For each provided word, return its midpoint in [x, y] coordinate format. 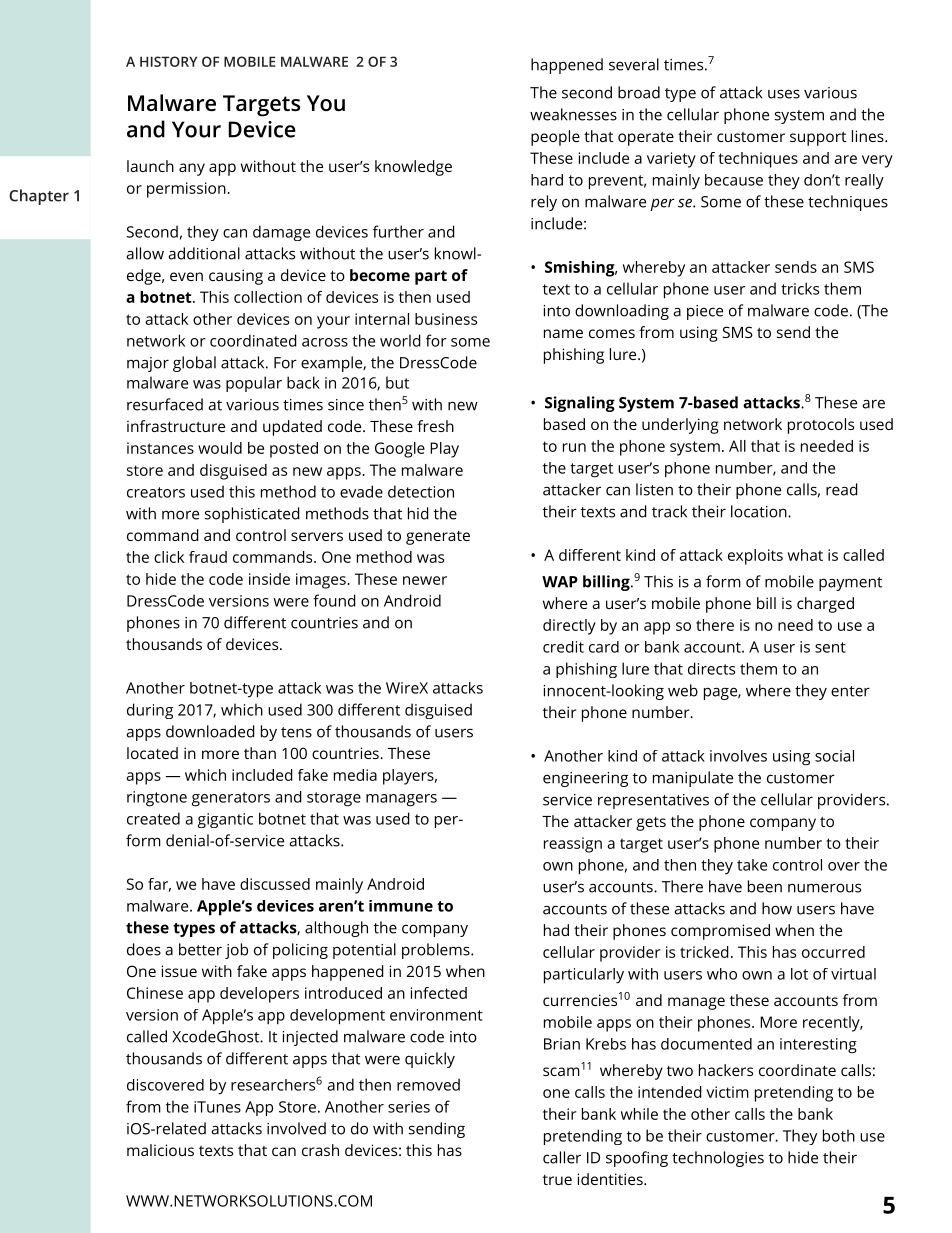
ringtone [157, 799]
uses [784, 94]
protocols [821, 426]
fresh [435, 426]
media [355, 775]
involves [738, 756]
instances [160, 448]
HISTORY [168, 61]
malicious [160, 1150]
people [555, 138]
